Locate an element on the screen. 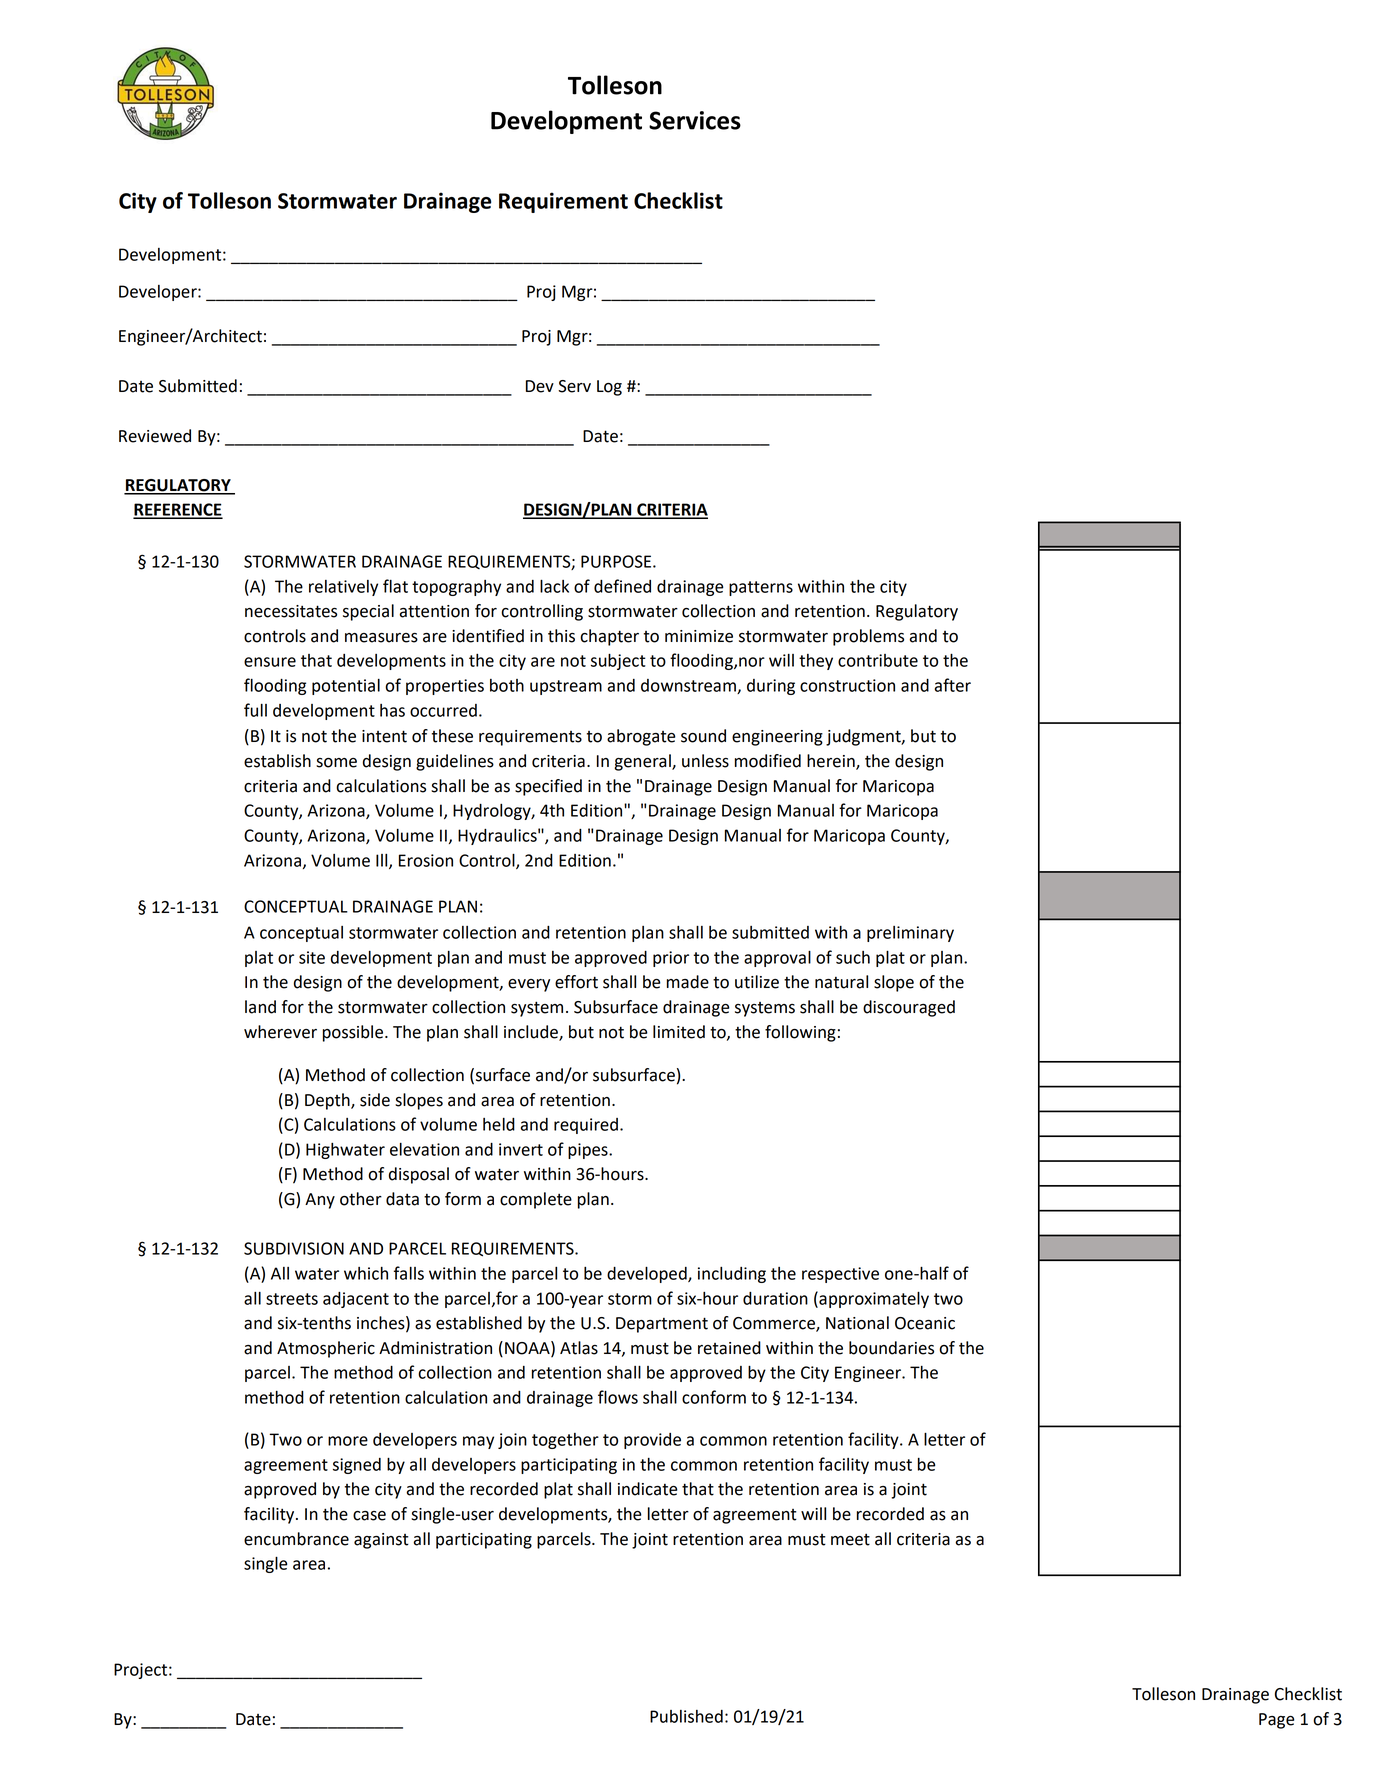 This screenshot has width=1375, height=1780. encumbrance is located at coordinates (296, 1539).
